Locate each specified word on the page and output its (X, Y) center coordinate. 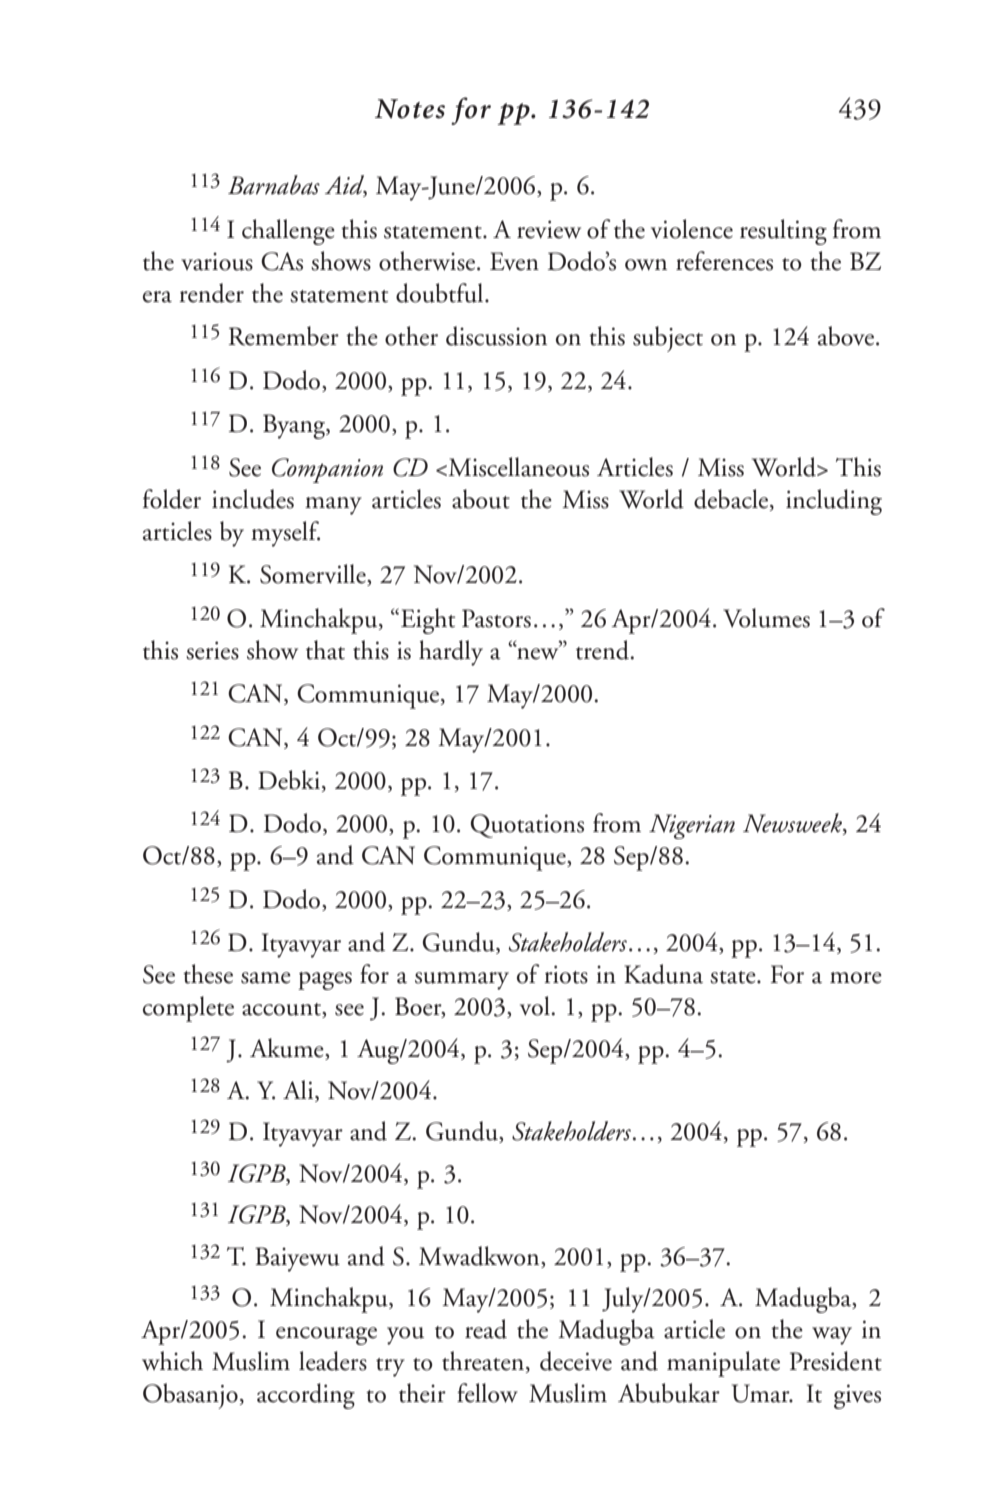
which (172, 1361)
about (481, 499)
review (549, 229)
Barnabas (274, 185)
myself (285, 534)
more (856, 978)
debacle (732, 500)
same (266, 978)
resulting (783, 232)
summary (462, 981)
